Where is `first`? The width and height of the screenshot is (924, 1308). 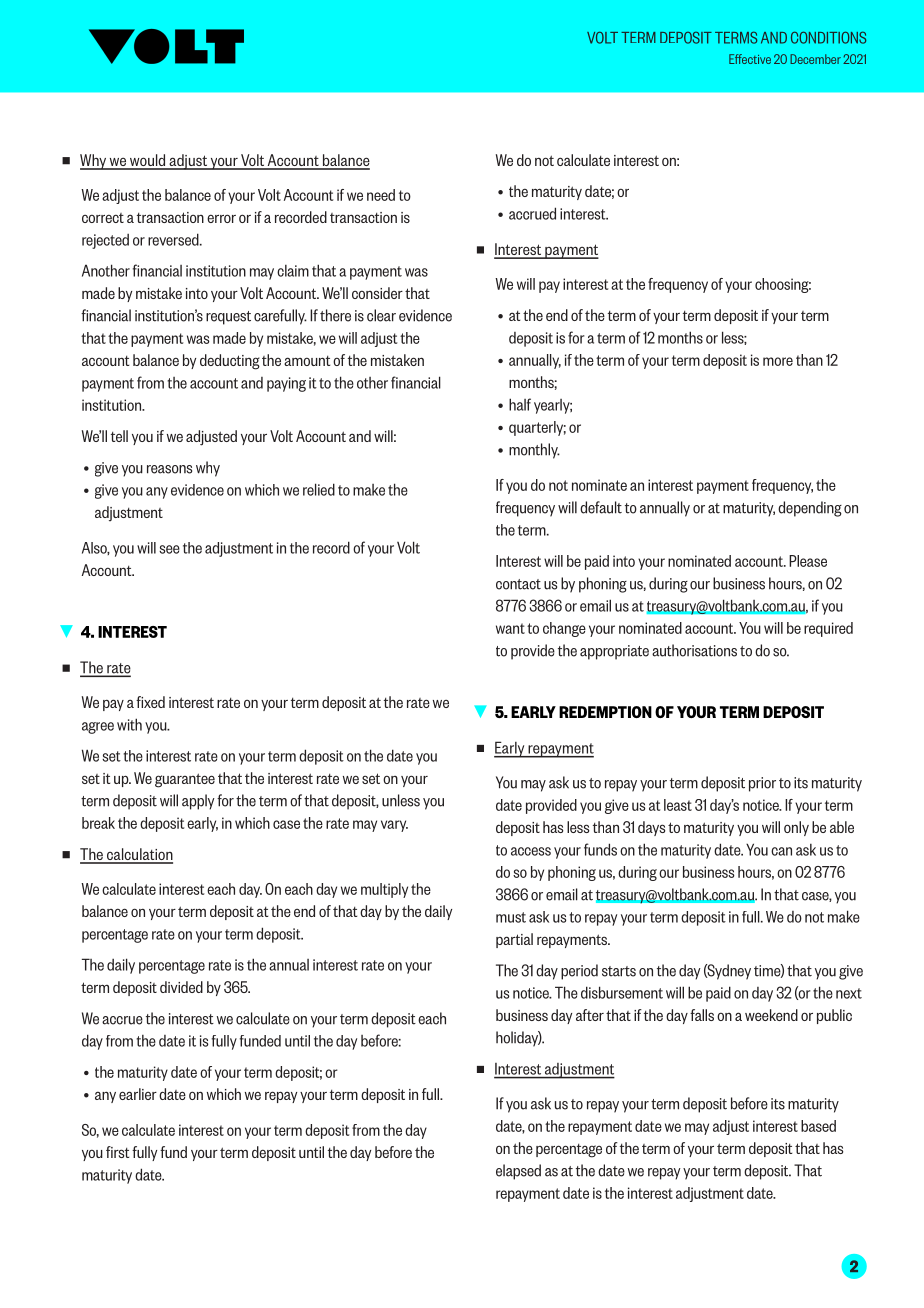 first is located at coordinates (117, 1152).
